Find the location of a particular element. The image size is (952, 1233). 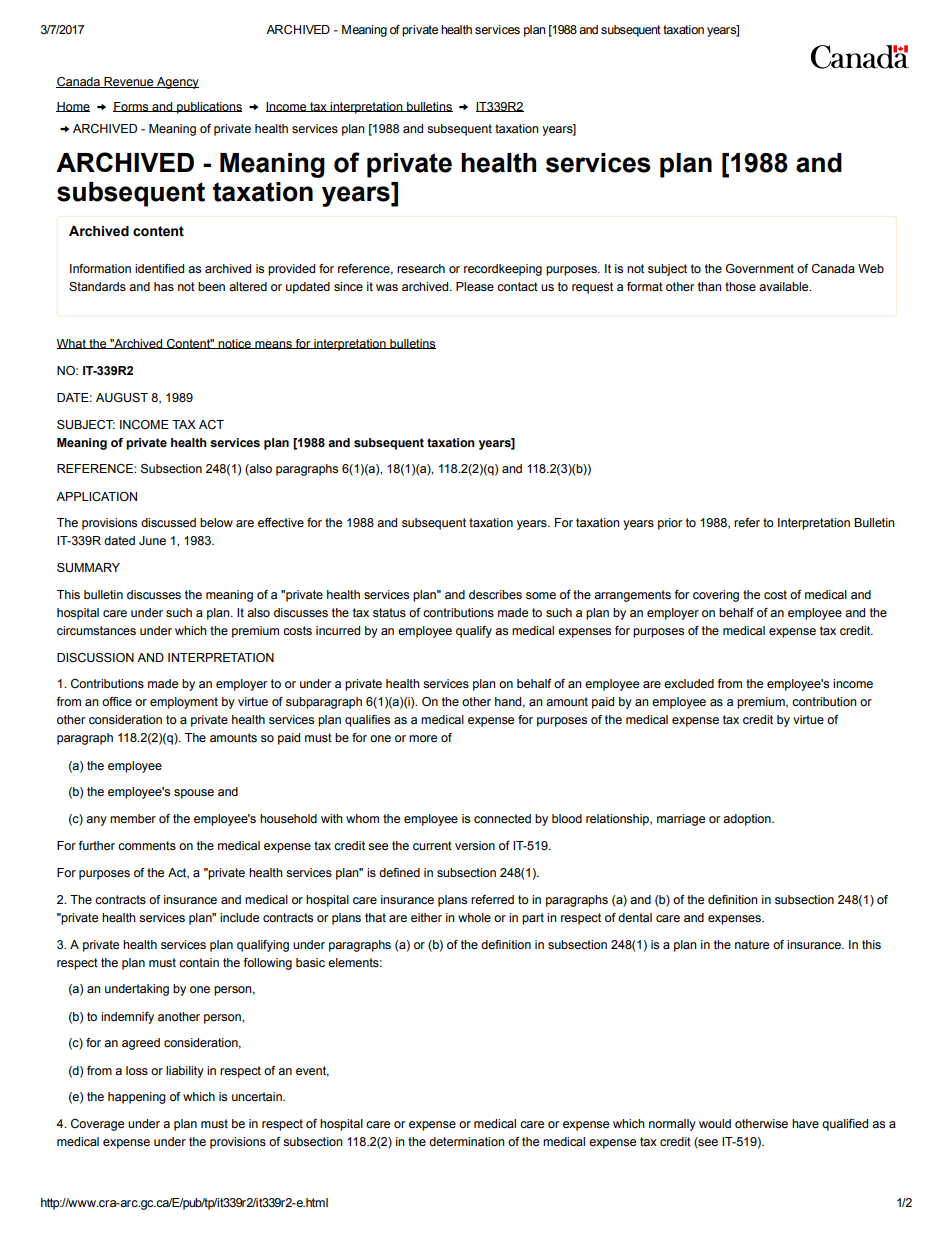

circumstances is located at coordinates (96, 630).
